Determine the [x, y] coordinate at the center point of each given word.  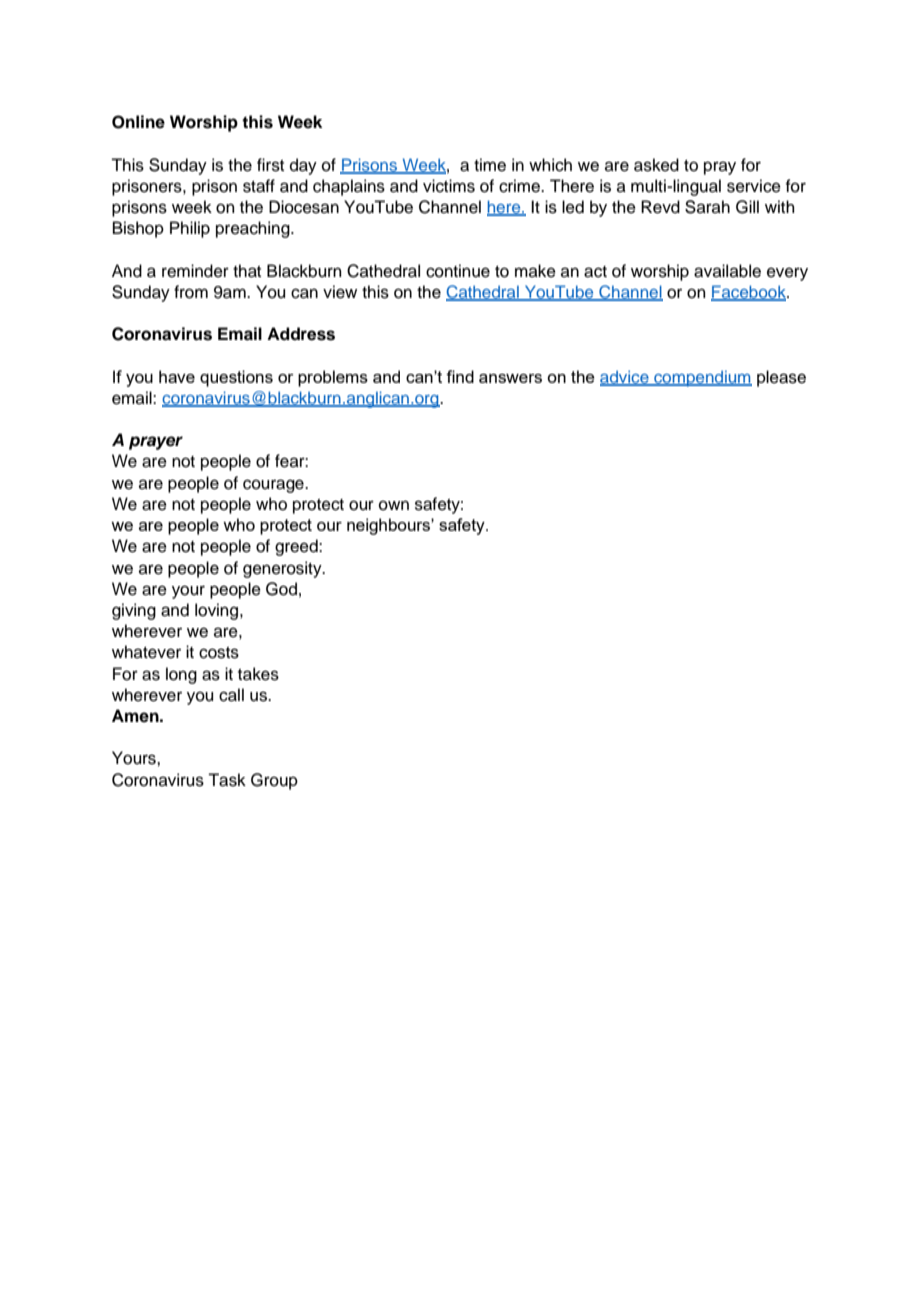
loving [218, 611]
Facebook [749, 292]
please [781, 378]
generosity [283, 569]
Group [274, 781]
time [490, 165]
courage [274, 486]
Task [227, 780]
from [191, 292]
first [270, 165]
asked [656, 165]
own [394, 505]
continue [458, 271]
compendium [702, 379]
